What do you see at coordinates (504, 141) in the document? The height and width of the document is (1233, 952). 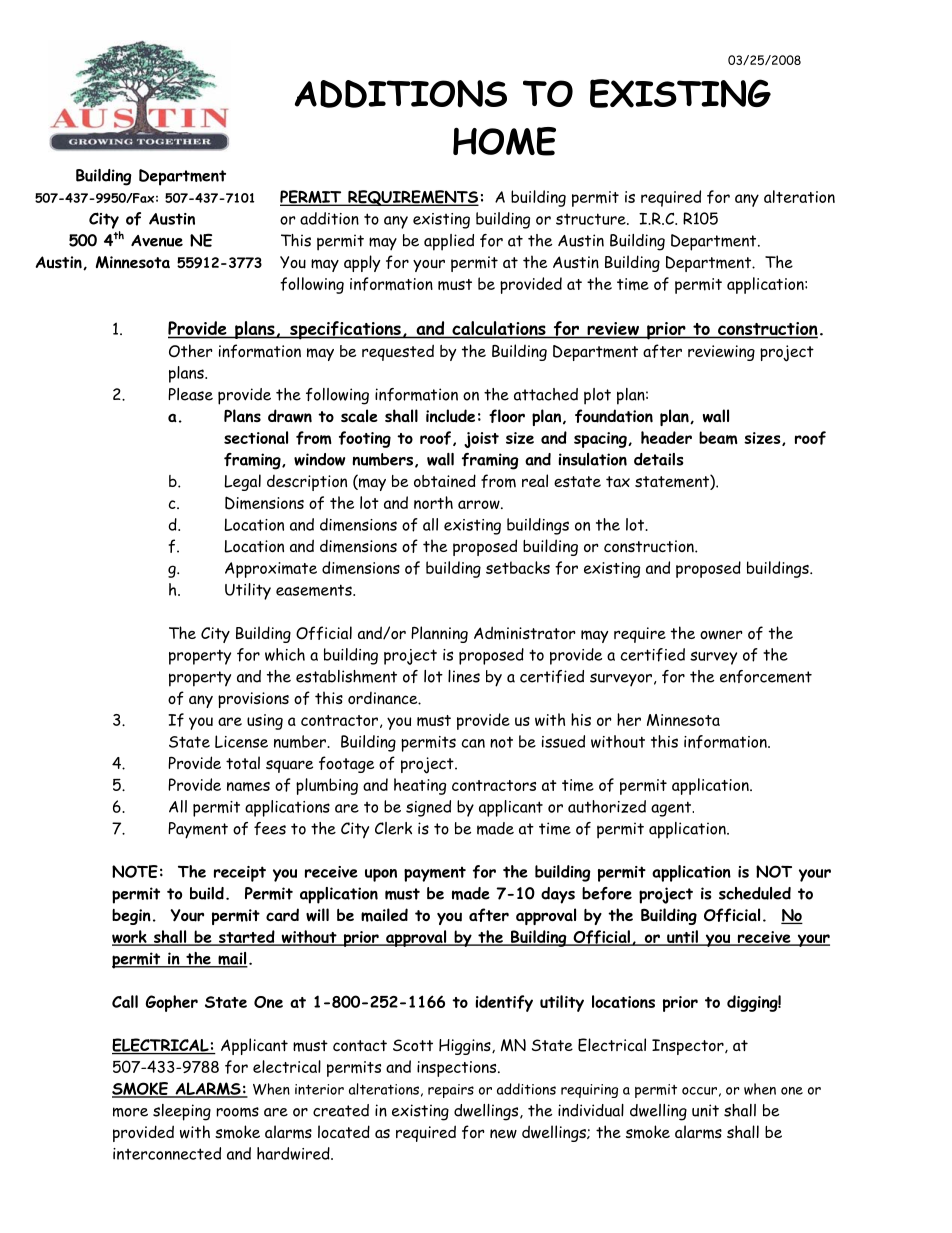 I see `HOME` at bounding box center [504, 141].
